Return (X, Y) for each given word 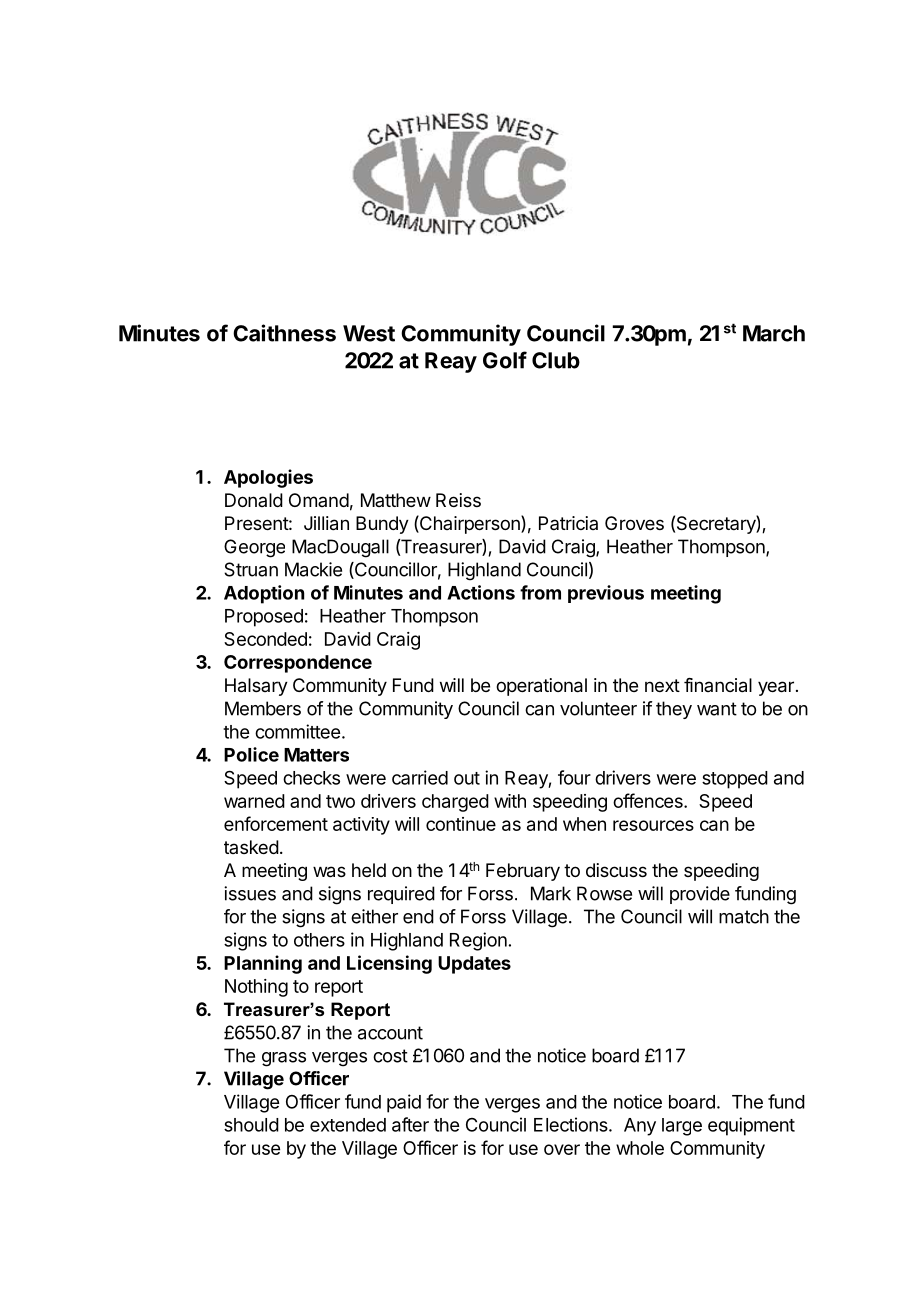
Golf (505, 360)
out (467, 778)
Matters (316, 755)
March (774, 333)
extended (348, 1125)
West (369, 333)
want (717, 709)
